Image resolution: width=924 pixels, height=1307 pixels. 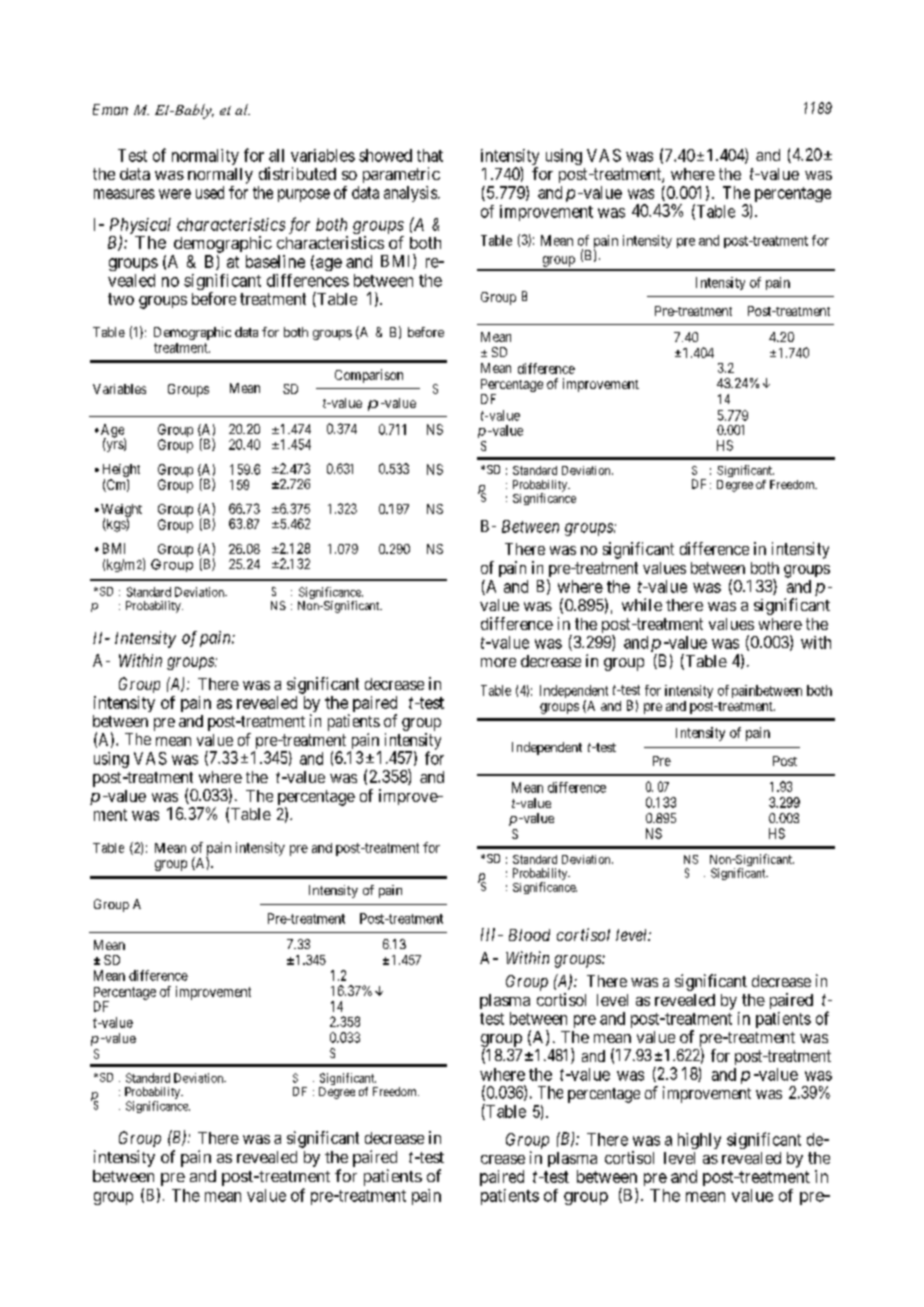 What do you see at coordinates (430, 155) in the screenshot?
I see `that` at bounding box center [430, 155].
